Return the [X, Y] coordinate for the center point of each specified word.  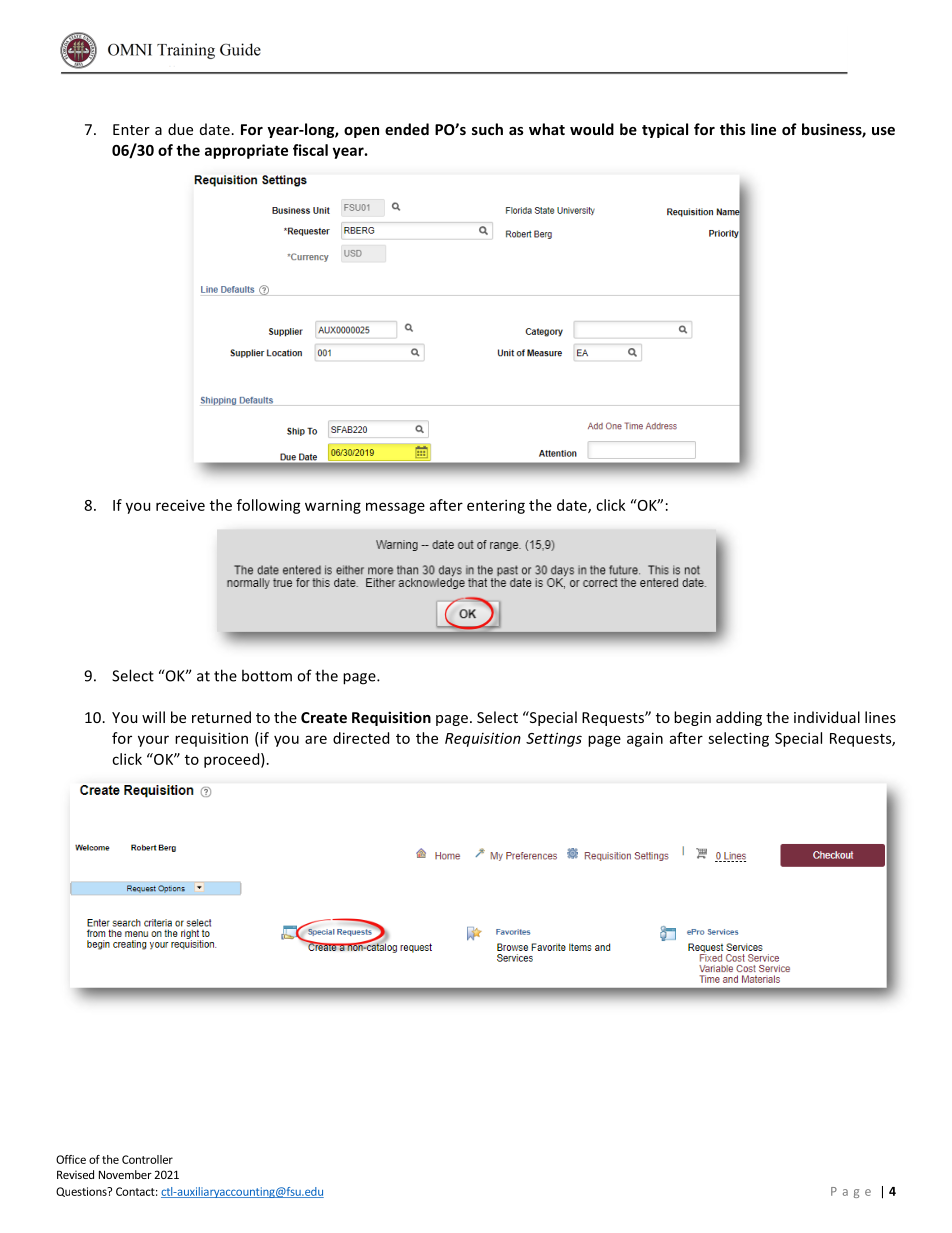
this [733, 129]
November [125, 1174]
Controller [147, 1159]
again [645, 739]
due [180, 129]
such [487, 129]
